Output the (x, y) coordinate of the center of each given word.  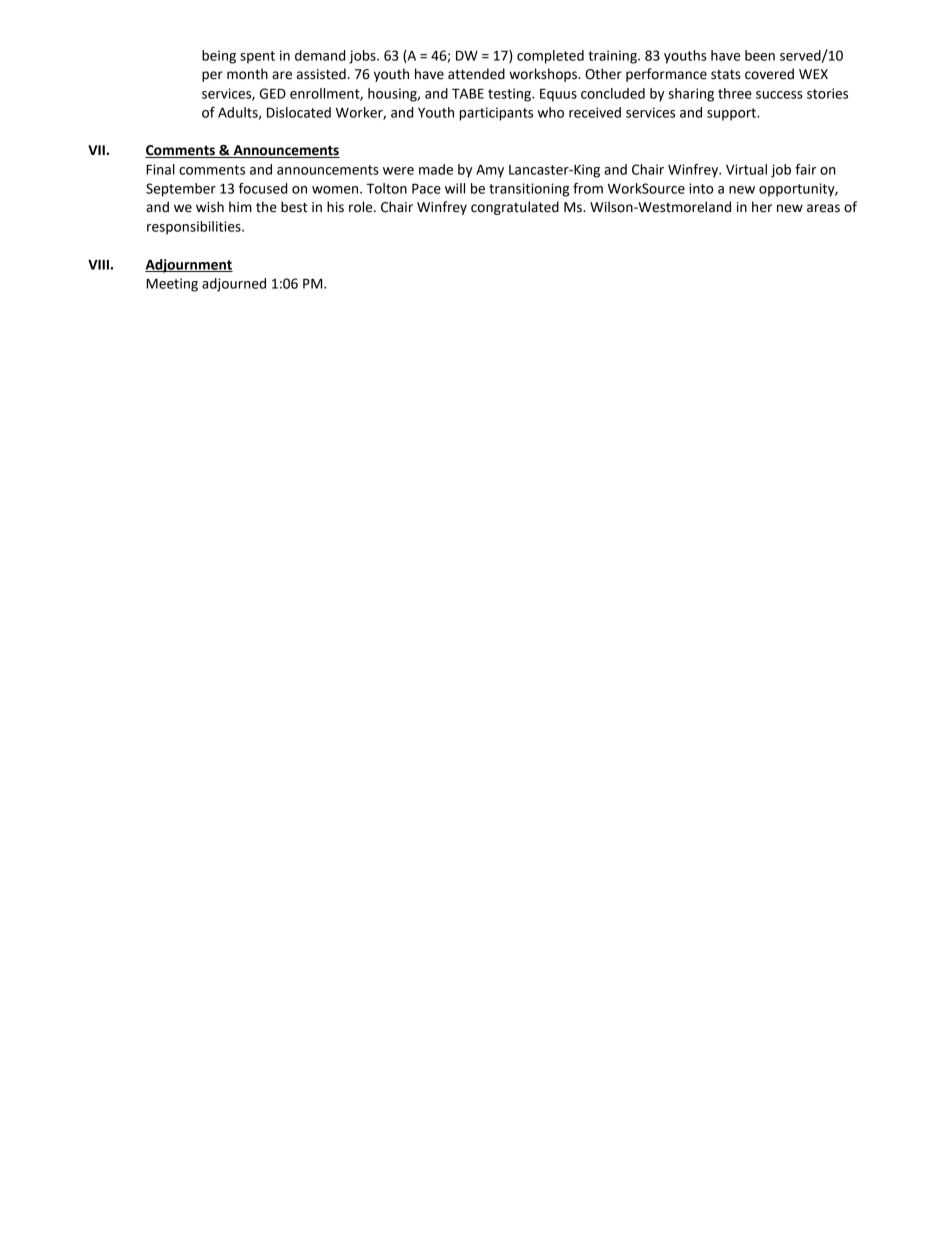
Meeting (172, 285)
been (760, 55)
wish (210, 207)
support (732, 114)
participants (496, 114)
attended (476, 74)
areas (823, 208)
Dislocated (299, 112)
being (219, 57)
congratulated (515, 208)
